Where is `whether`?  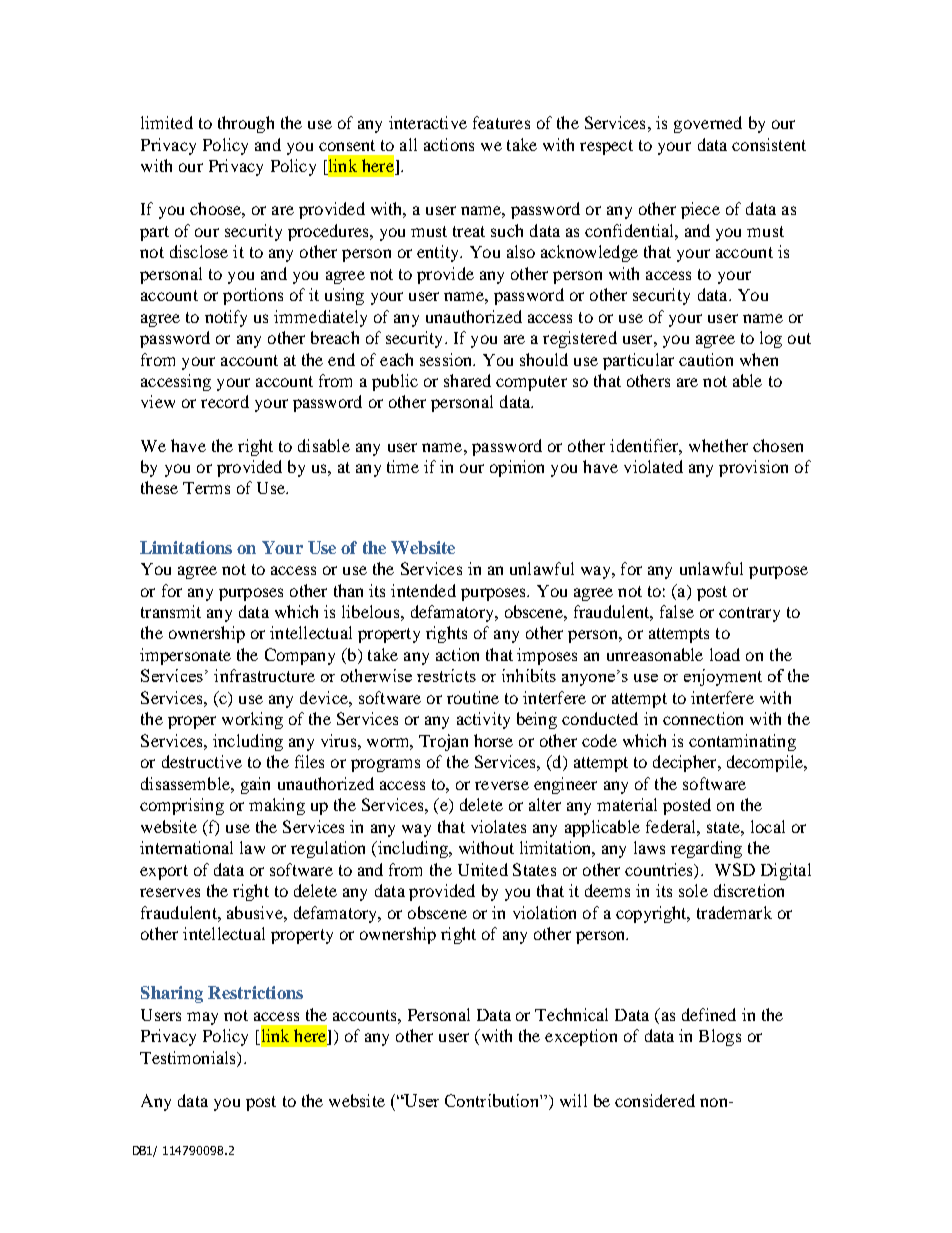 whether is located at coordinates (718, 445).
